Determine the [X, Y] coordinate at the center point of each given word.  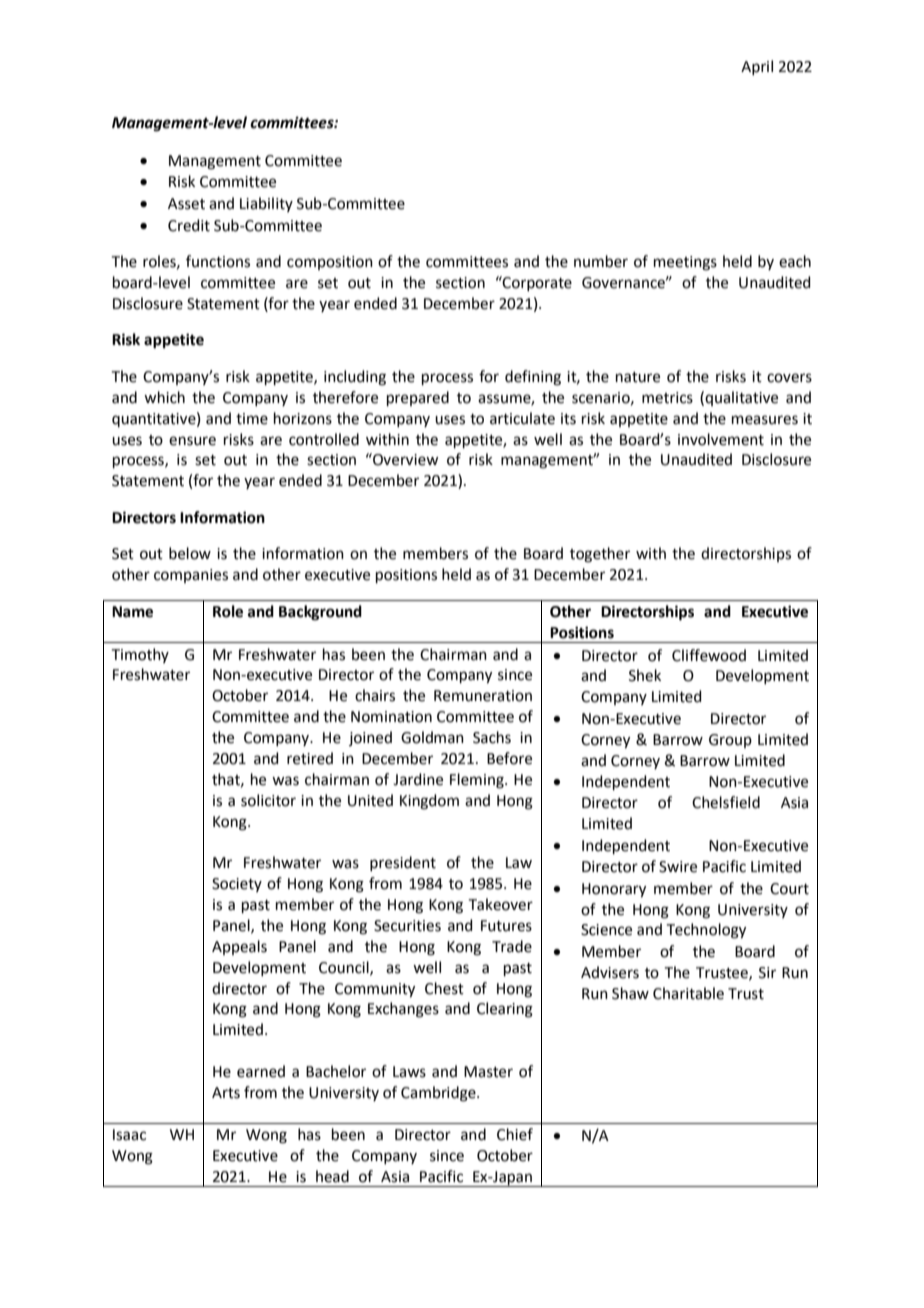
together [600, 555]
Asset [186, 204]
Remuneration [483, 696]
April [757, 67]
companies [191, 576]
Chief [515, 1134]
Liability [266, 204]
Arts [226, 1093]
